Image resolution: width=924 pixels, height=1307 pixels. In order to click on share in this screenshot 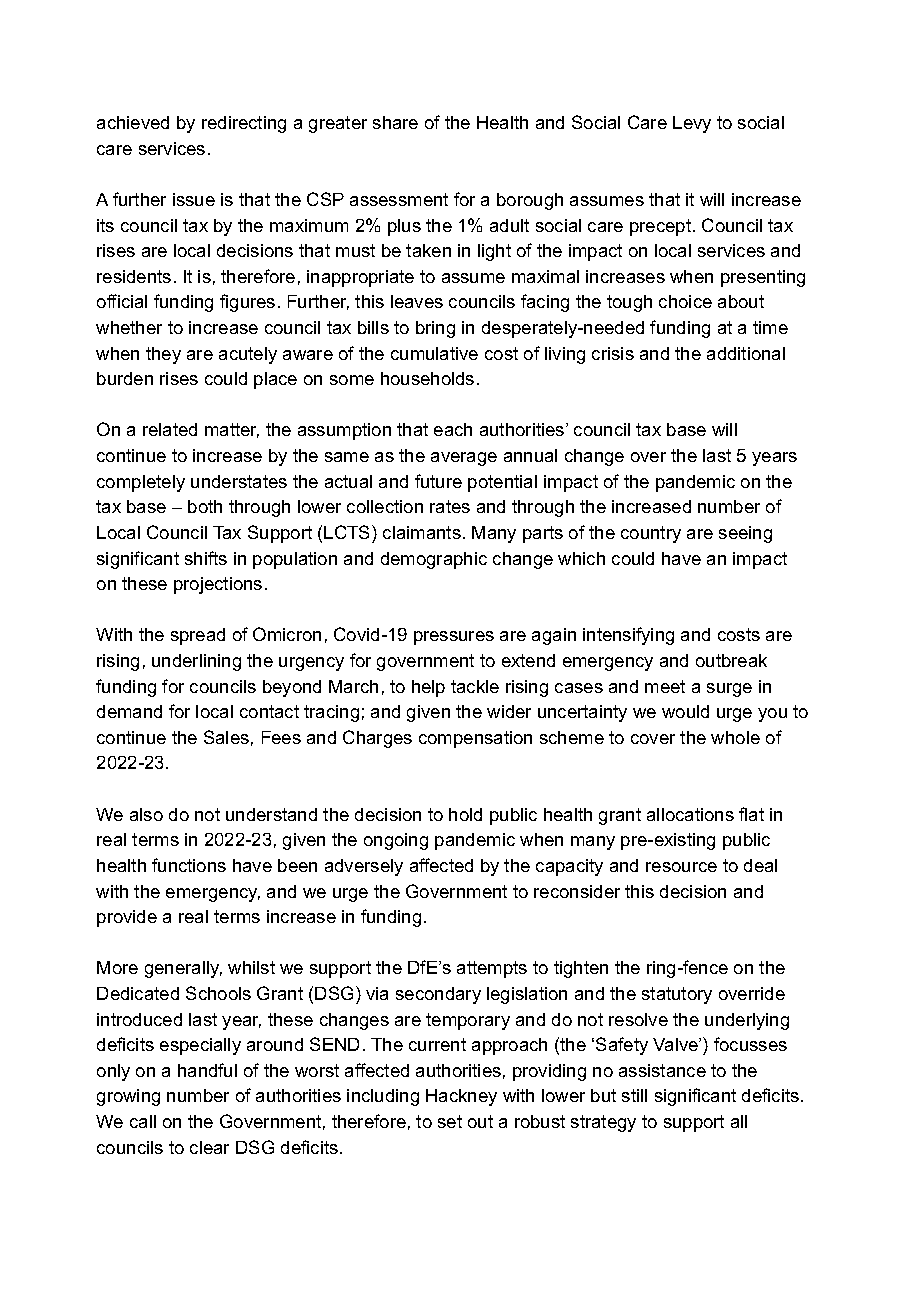, I will do `click(395, 122)`.
